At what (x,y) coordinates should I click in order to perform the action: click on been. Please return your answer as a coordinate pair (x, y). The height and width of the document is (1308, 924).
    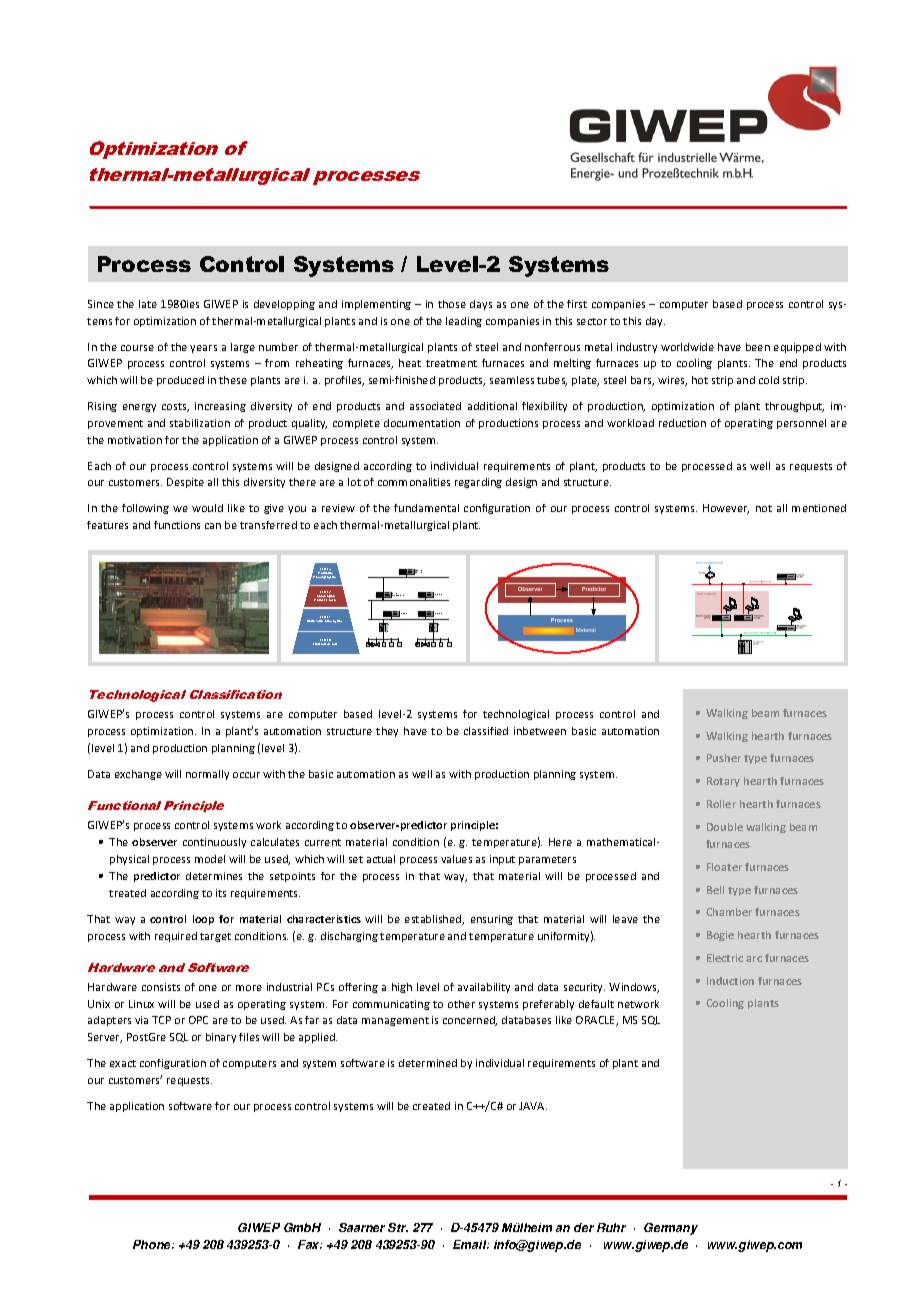
    Looking at the image, I should click on (758, 347).
